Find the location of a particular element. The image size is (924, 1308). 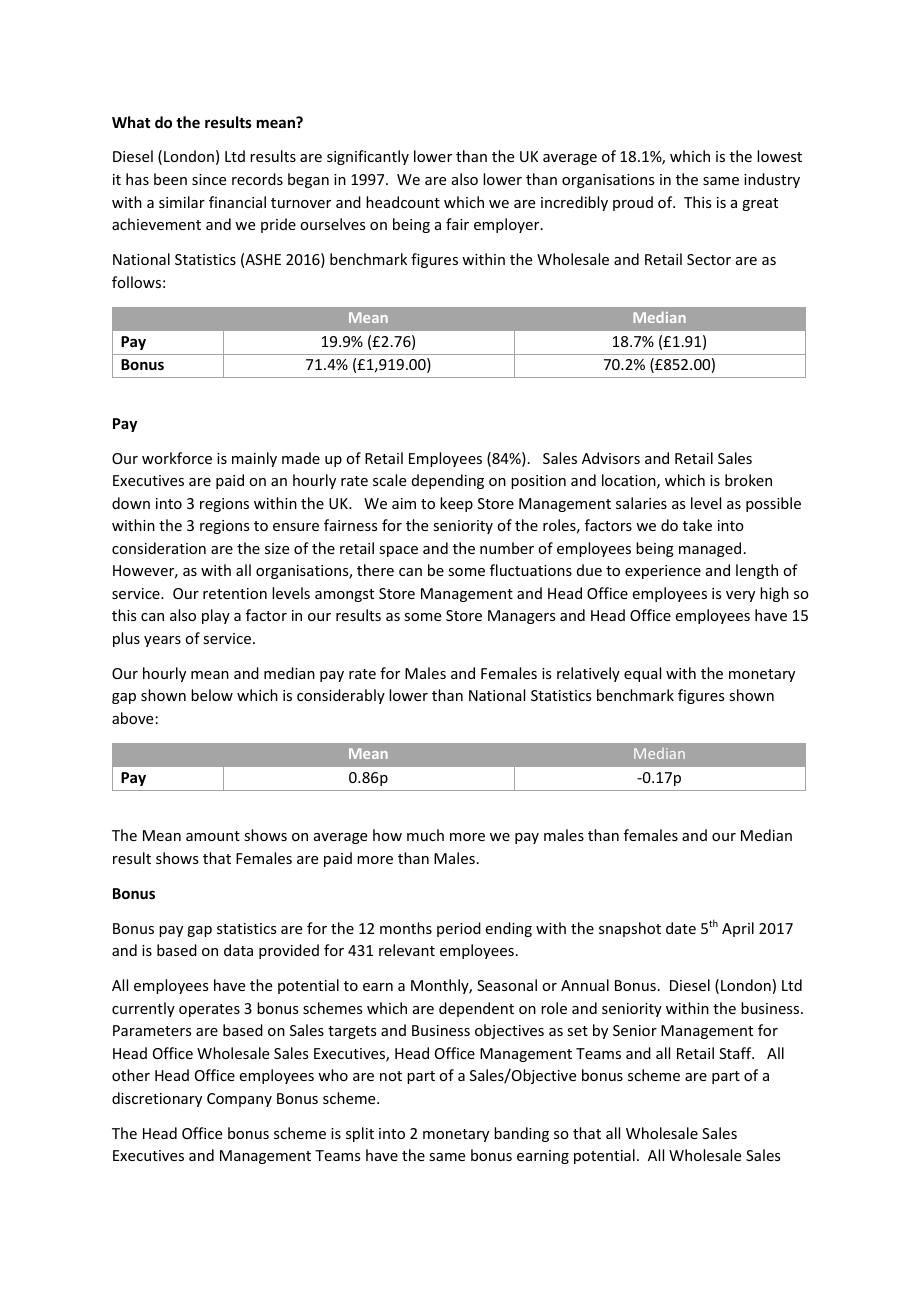

Company is located at coordinates (239, 1100).
